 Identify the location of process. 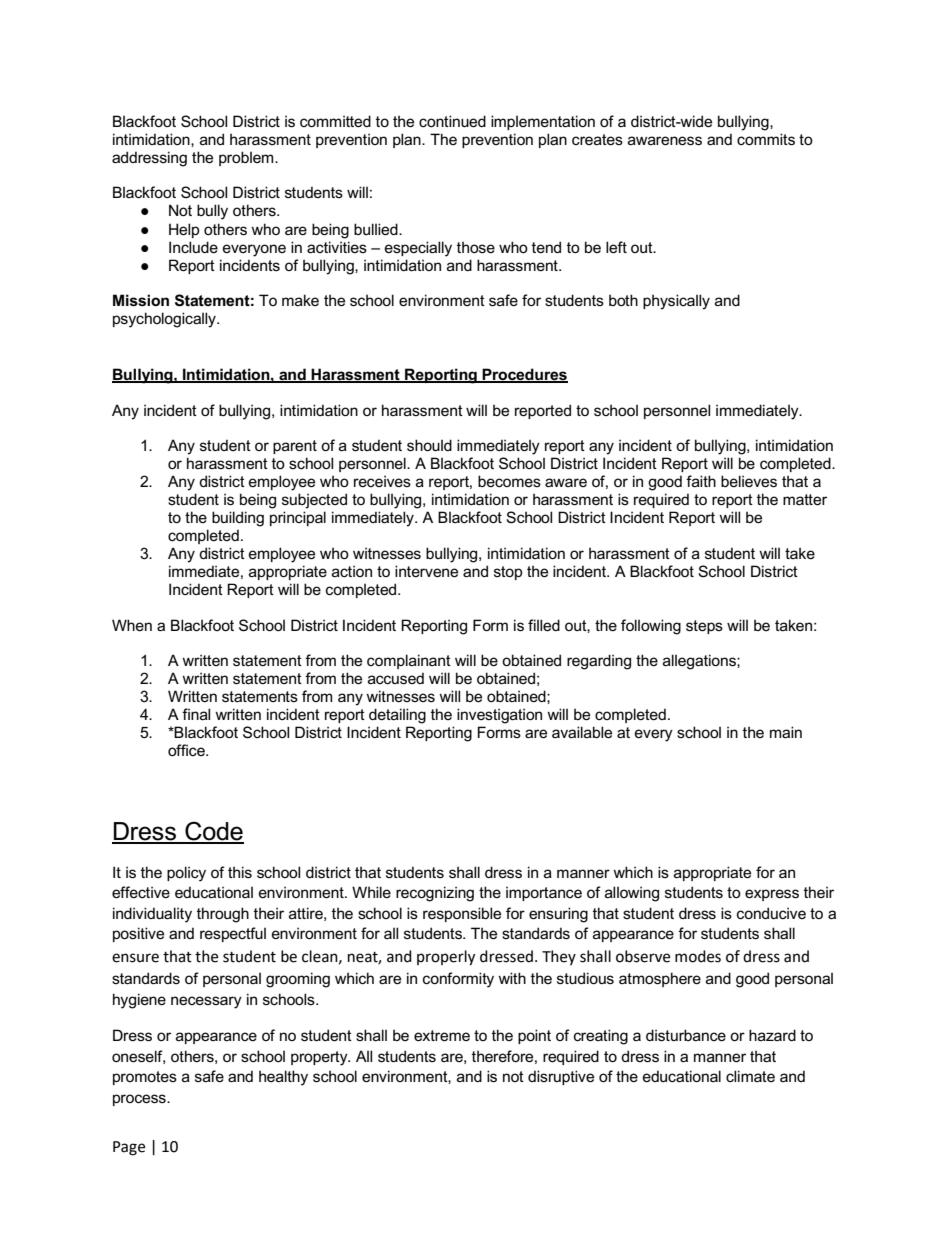
(140, 1100).
